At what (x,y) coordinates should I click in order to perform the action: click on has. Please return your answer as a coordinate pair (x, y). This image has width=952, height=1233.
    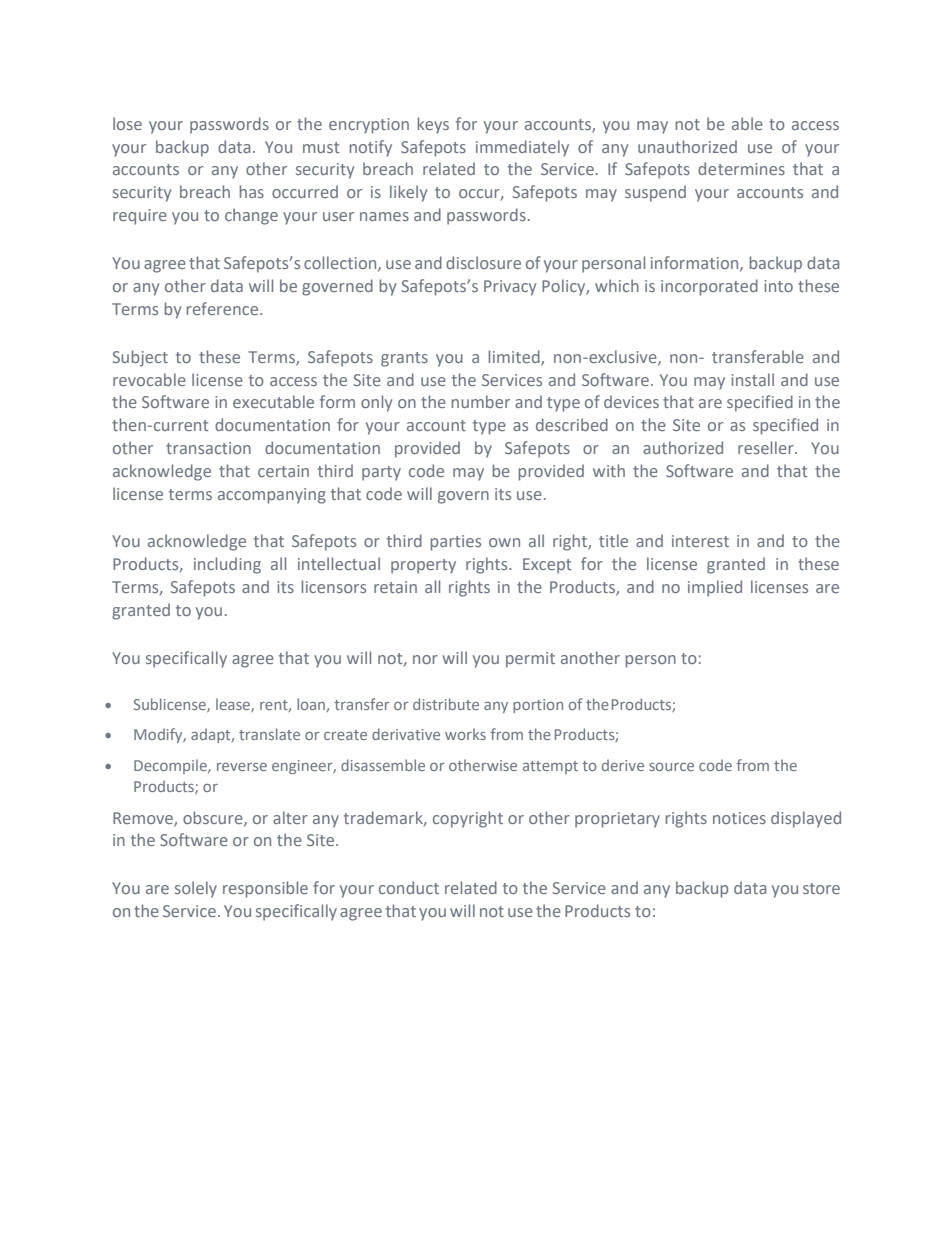
    Looking at the image, I should click on (252, 191).
